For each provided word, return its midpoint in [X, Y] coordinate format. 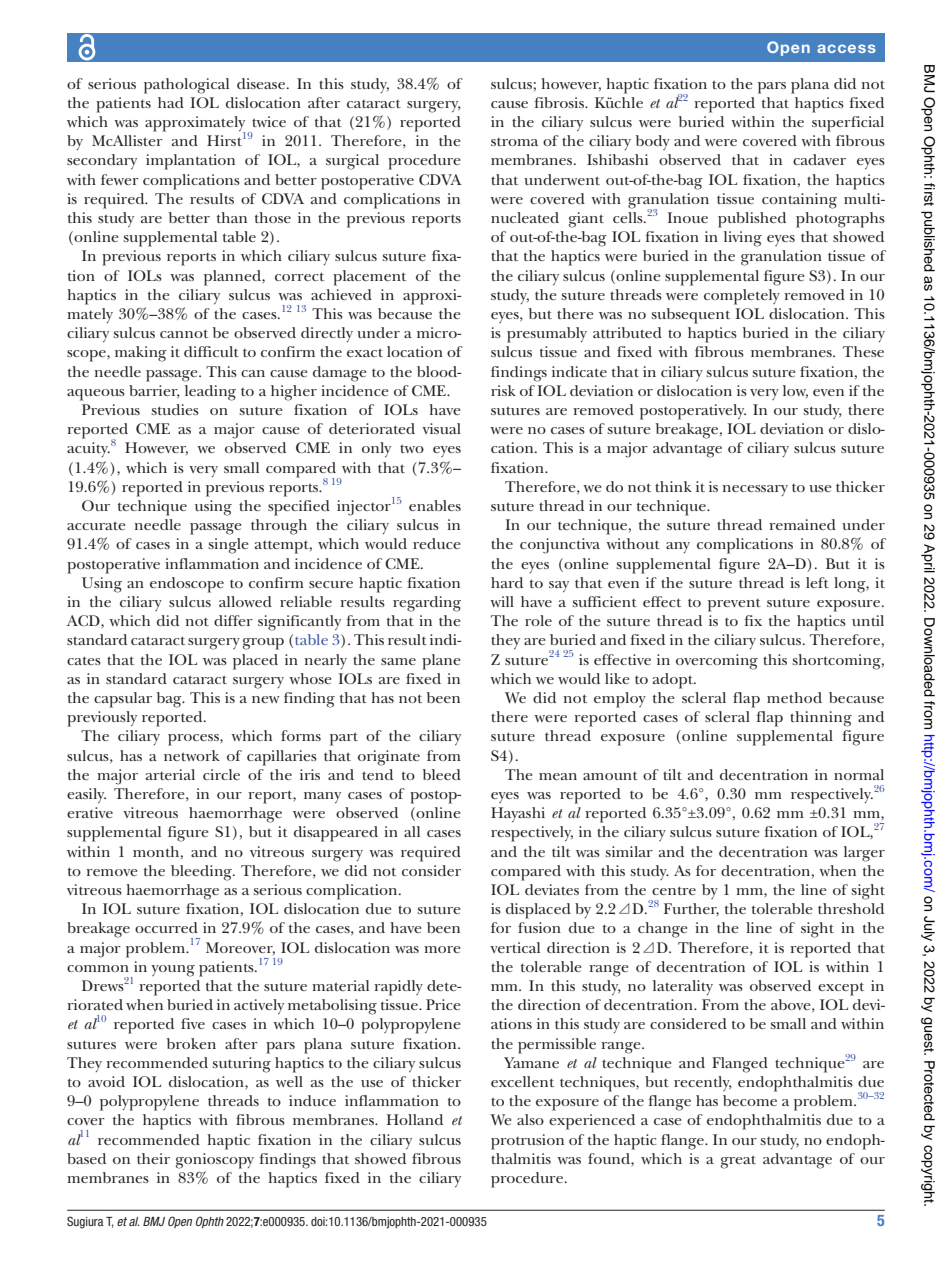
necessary [755, 490]
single [228, 546]
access [846, 48]
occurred [166, 927]
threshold [851, 908]
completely [742, 297]
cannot [184, 333]
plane [441, 662]
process [194, 740]
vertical [515, 947]
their [153, 1158]
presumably [547, 335]
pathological [186, 86]
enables [435, 505]
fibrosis [560, 102]
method [794, 697]
